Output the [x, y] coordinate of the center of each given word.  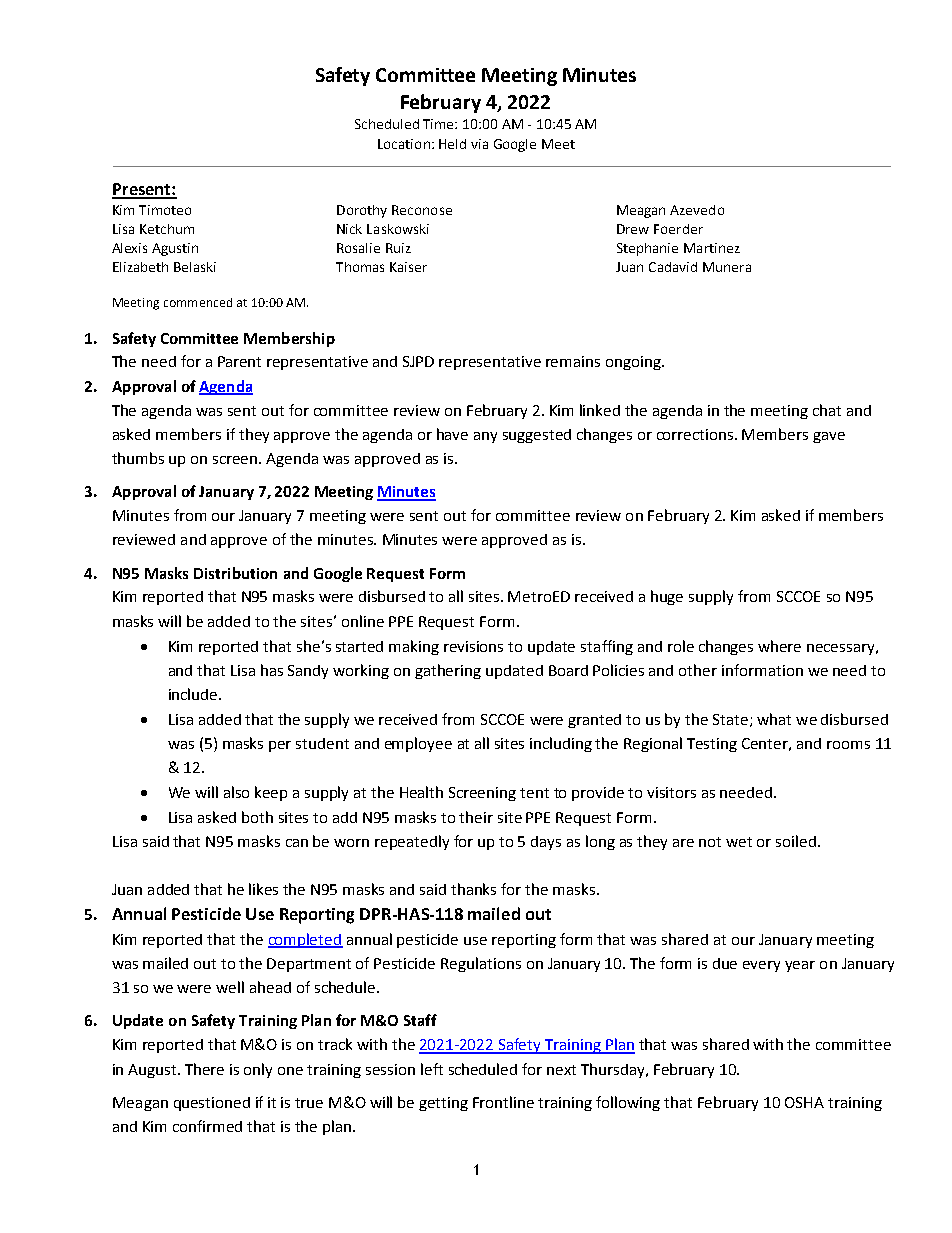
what [774, 719]
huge [667, 597]
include [194, 694]
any [485, 437]
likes [263, 889]
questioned [212, 1104]
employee [418, 744]
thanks [473, 889]
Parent [239, 361]
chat [827, 410]
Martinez [712, 248]
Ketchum [167, 229]
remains [573, 361]
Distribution [235, 573]
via [479, 144]
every [761, 966]
